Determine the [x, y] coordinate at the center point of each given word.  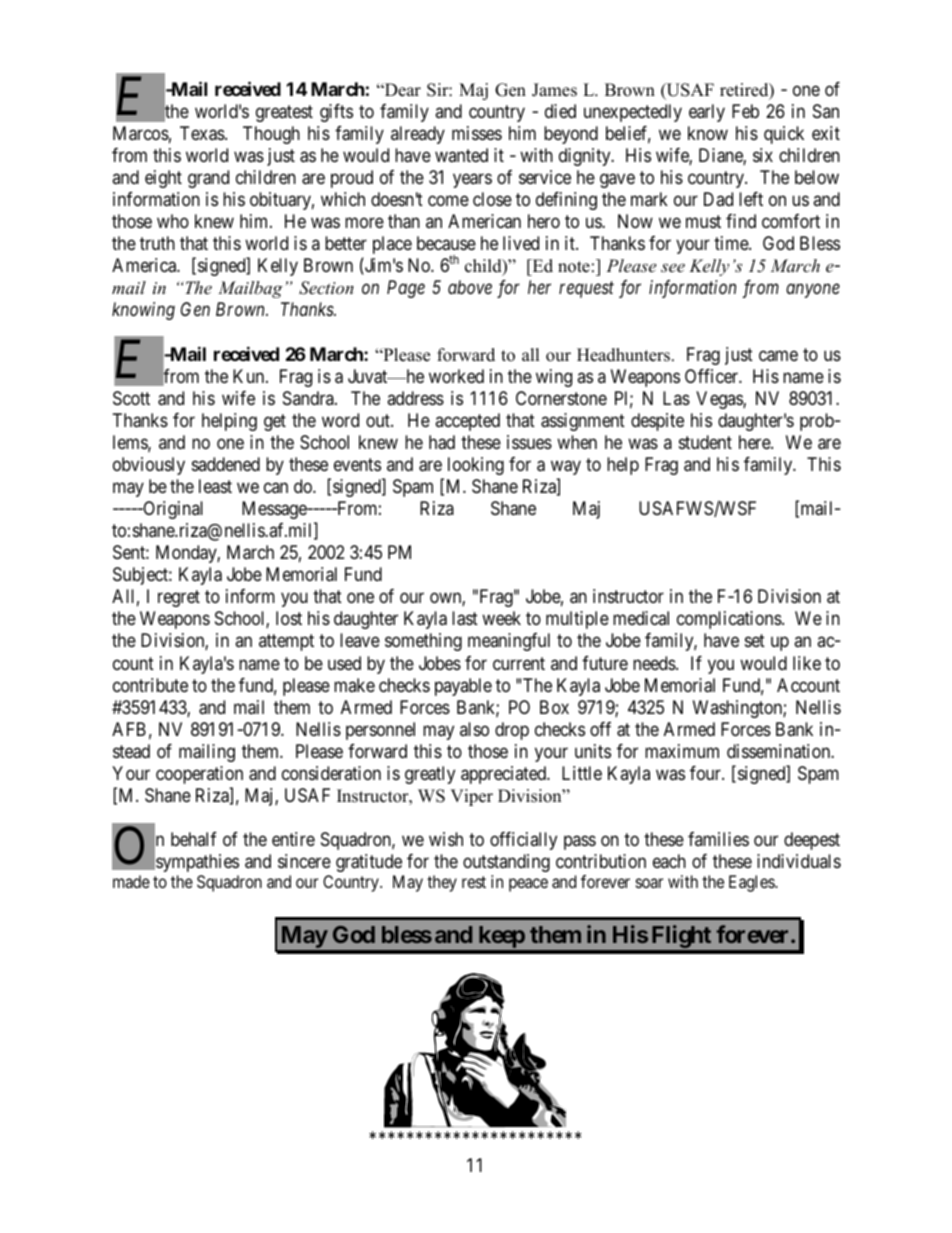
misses [477, 133]
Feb [745, 111]
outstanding [506, 863]
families [718, 839]
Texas [203, 133]
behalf [194, 839]
